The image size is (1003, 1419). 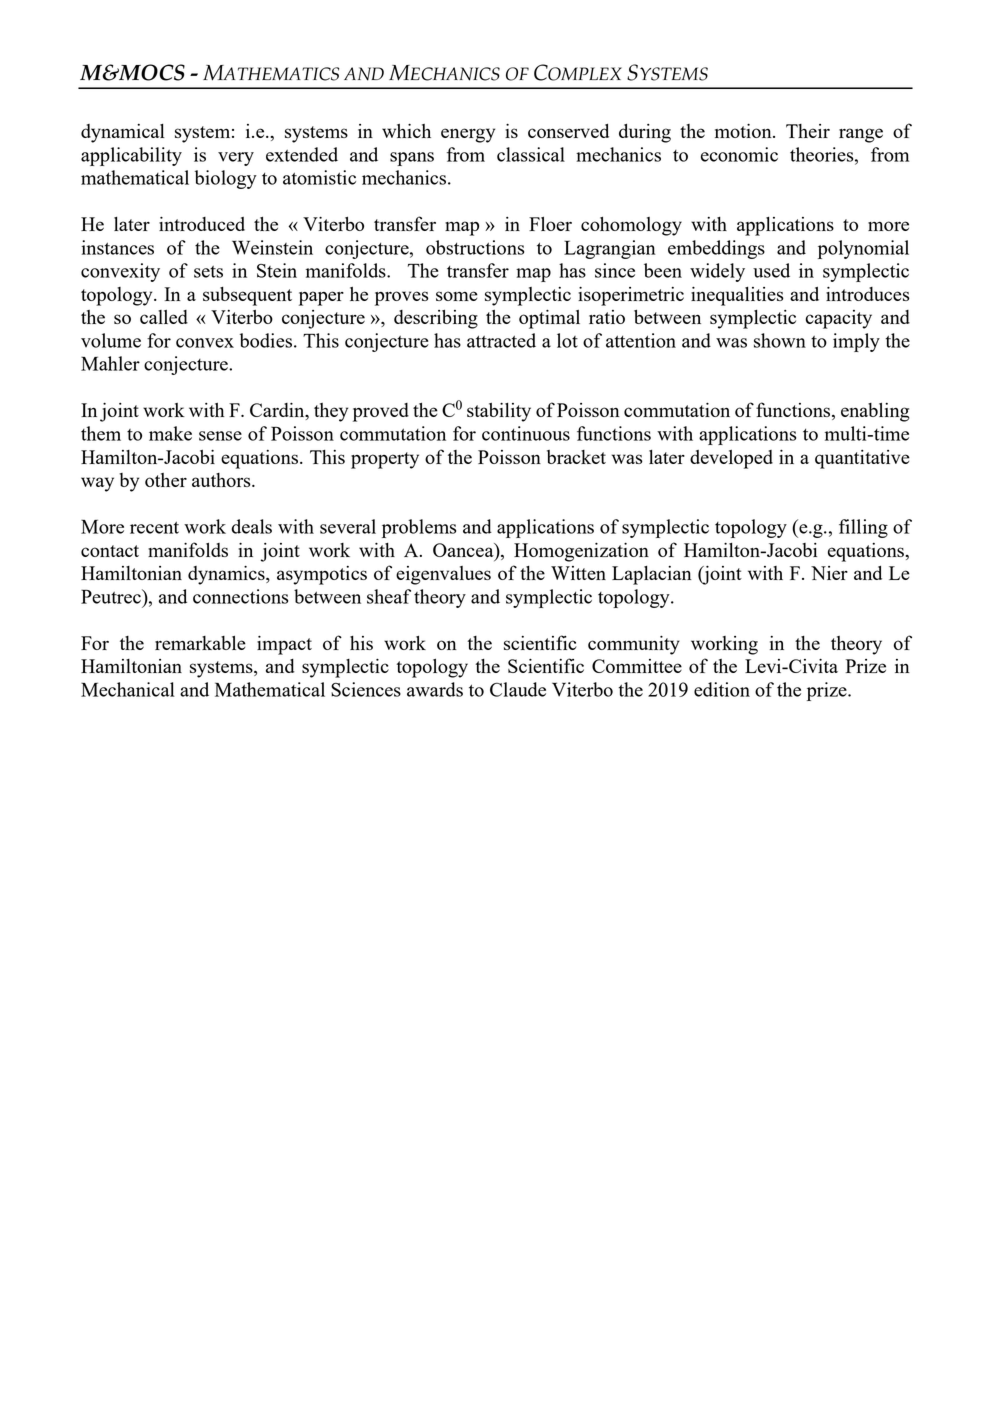 What do you see at coordinates (436, 319) in the page?
I see `describing` at bounding box center [436, 319].
